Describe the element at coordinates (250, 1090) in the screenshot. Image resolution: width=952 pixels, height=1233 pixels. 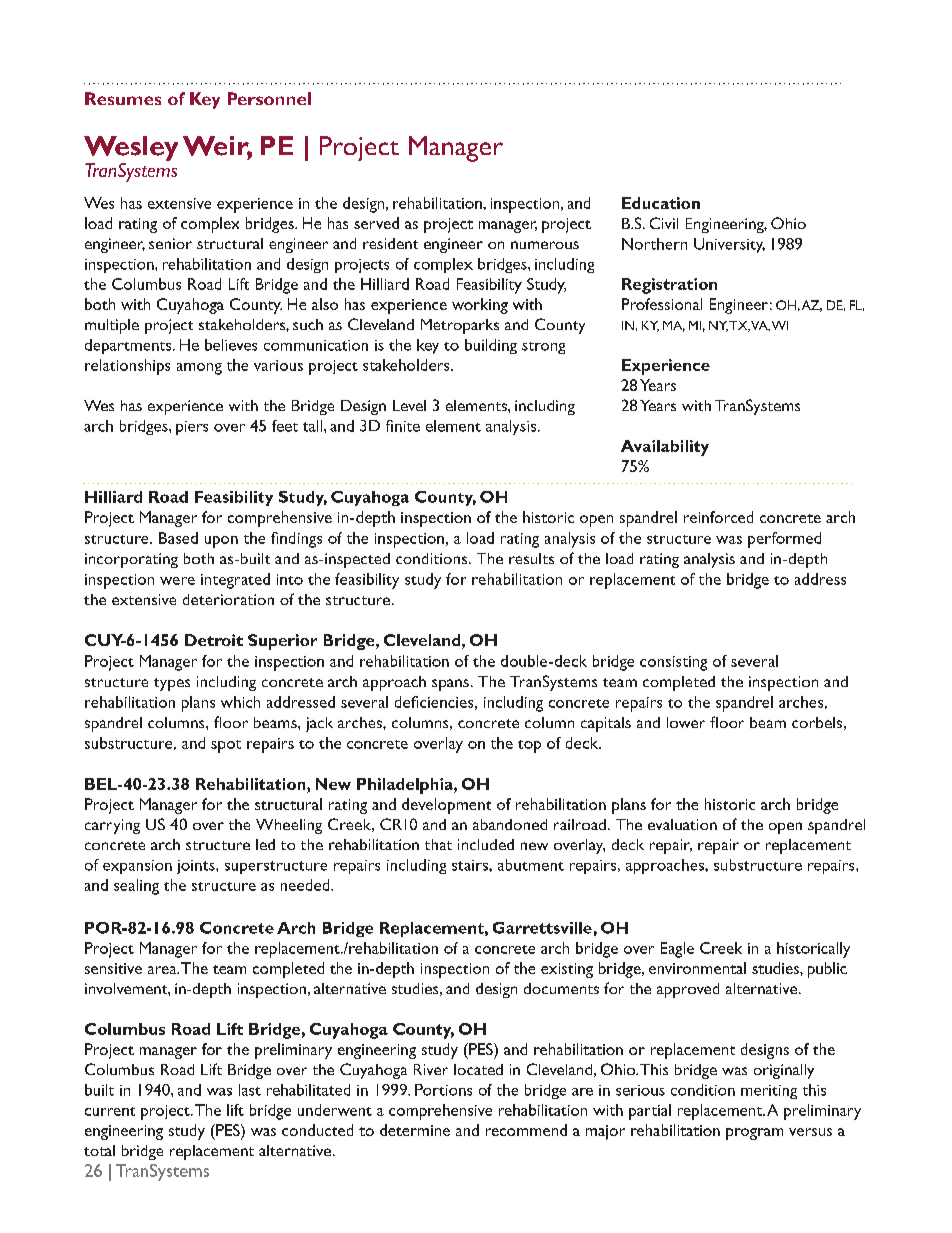
I see `last` at that location.
